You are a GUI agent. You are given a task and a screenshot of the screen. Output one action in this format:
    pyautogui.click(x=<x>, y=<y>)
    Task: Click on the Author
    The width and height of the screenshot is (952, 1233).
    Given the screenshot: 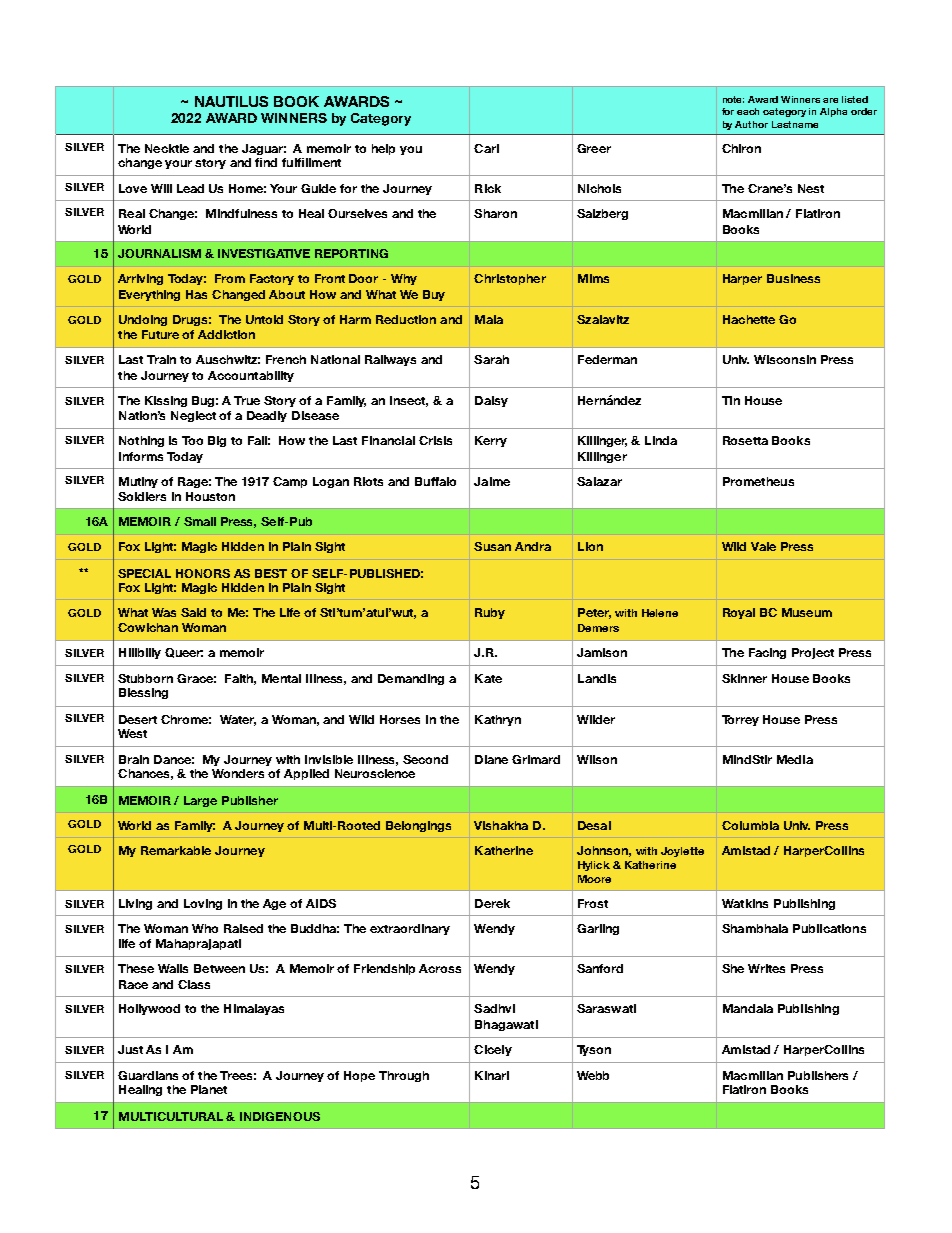 What is the action you would take?
    pyautogui.click(x=751, y=124)
